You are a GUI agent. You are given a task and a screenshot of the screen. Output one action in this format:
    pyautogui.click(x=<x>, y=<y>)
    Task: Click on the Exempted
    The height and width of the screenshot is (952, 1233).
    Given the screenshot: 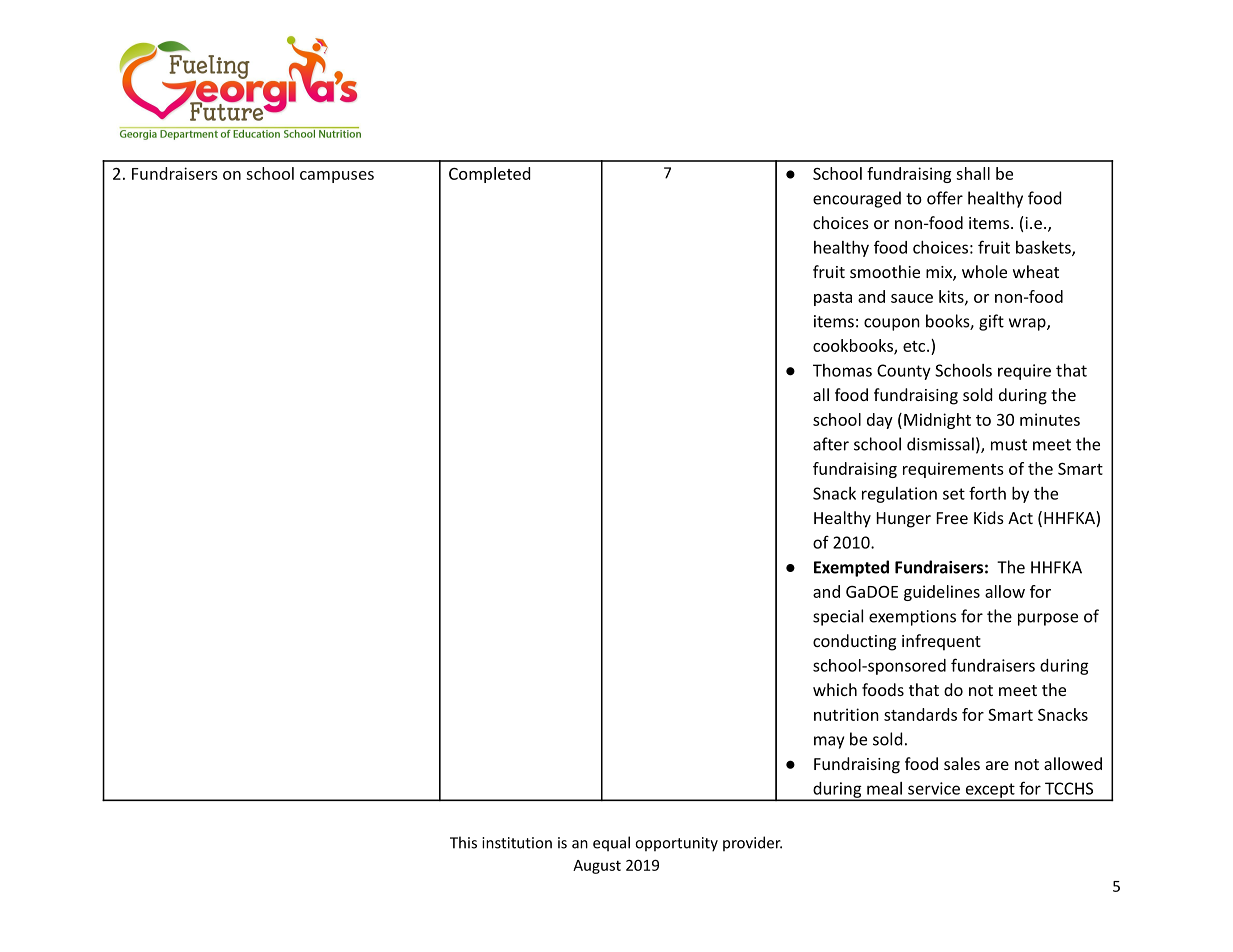 What is the action you would take?
    pyautogui.click(x=851, y=568)
